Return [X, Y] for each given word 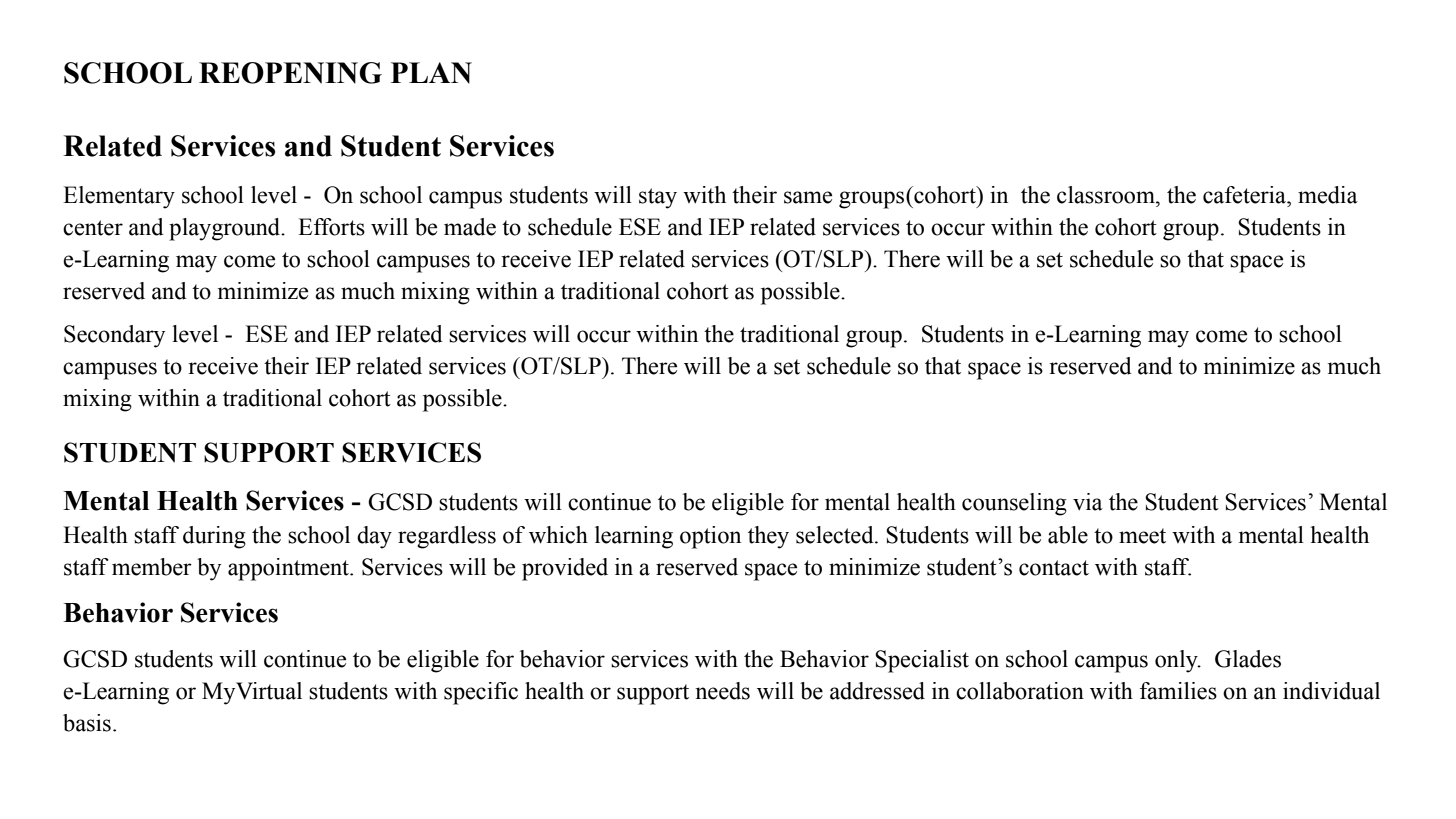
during [214, 537]
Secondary [114, 336]
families [1178, 691]
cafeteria [1246, 195]
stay [658, 198]
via [1088, 502]
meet [1142, 536]
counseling [1014, 504]
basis [87, 723]
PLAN [431, 73]
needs [722, 691]
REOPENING [290, 73]
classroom [1107, 195]
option [710, 537]
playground [226, 229]
